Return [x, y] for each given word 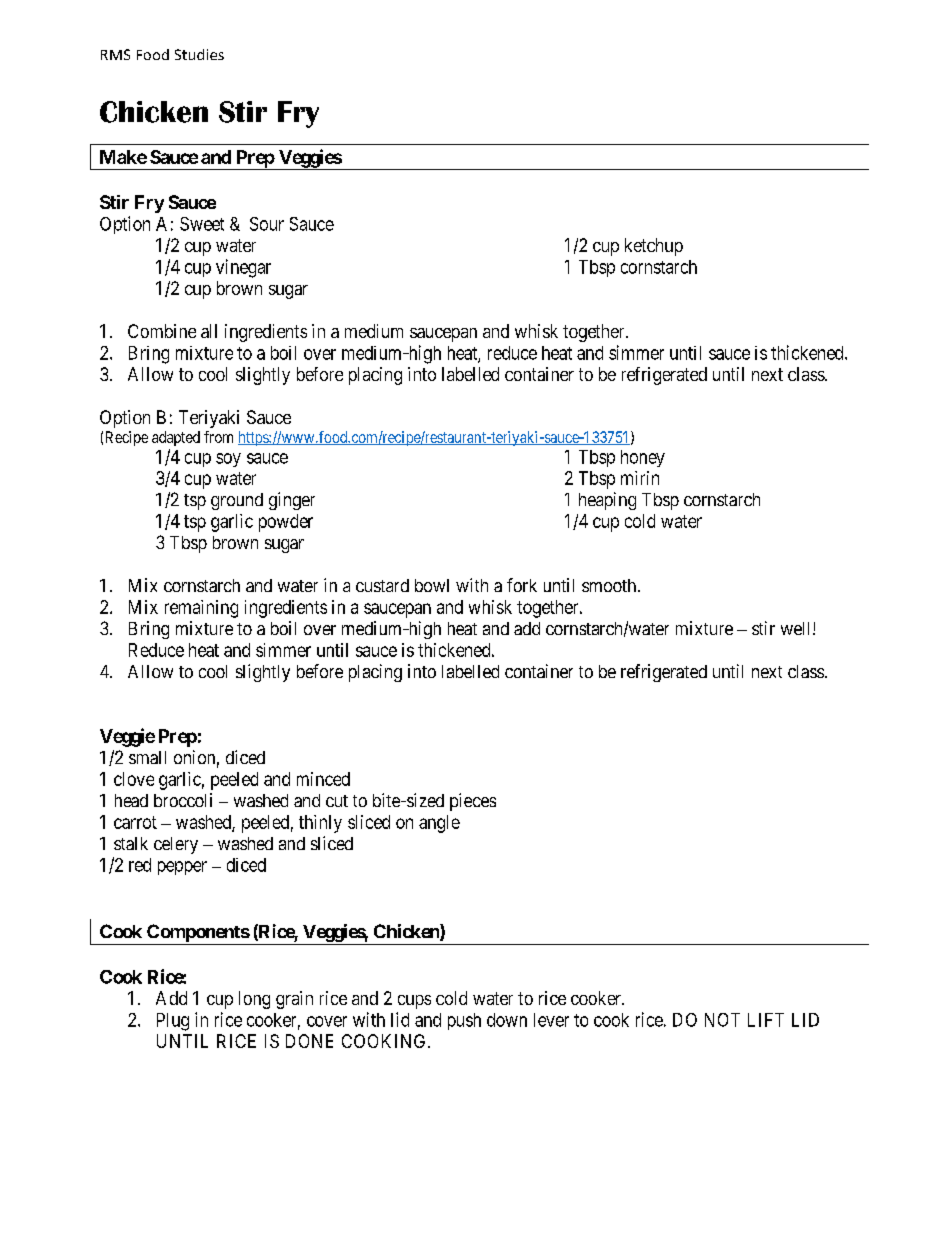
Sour [267, 224]
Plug [173, 1022]
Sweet [202, 224]
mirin [640, 478]
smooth [609, 585]
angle [439, 824]
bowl [432, 585]
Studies [199, 54]
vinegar [243, 268]
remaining [201, 609]
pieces [473, 802]
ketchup [654, 247]
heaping [607, 501]
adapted [176, 438]
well [797, 628]
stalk [131, 843]
